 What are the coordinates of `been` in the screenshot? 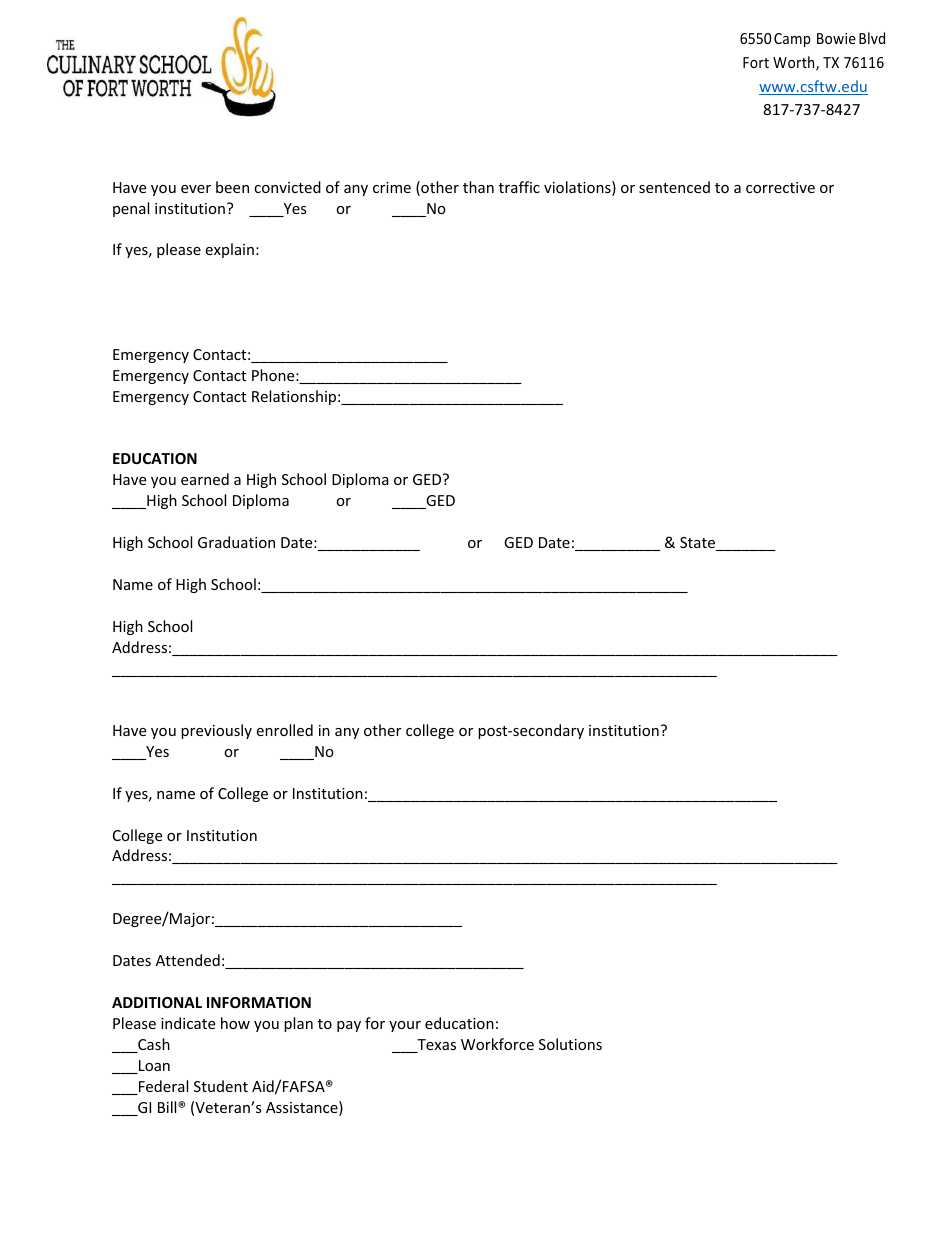 It's located at (232, 187).
